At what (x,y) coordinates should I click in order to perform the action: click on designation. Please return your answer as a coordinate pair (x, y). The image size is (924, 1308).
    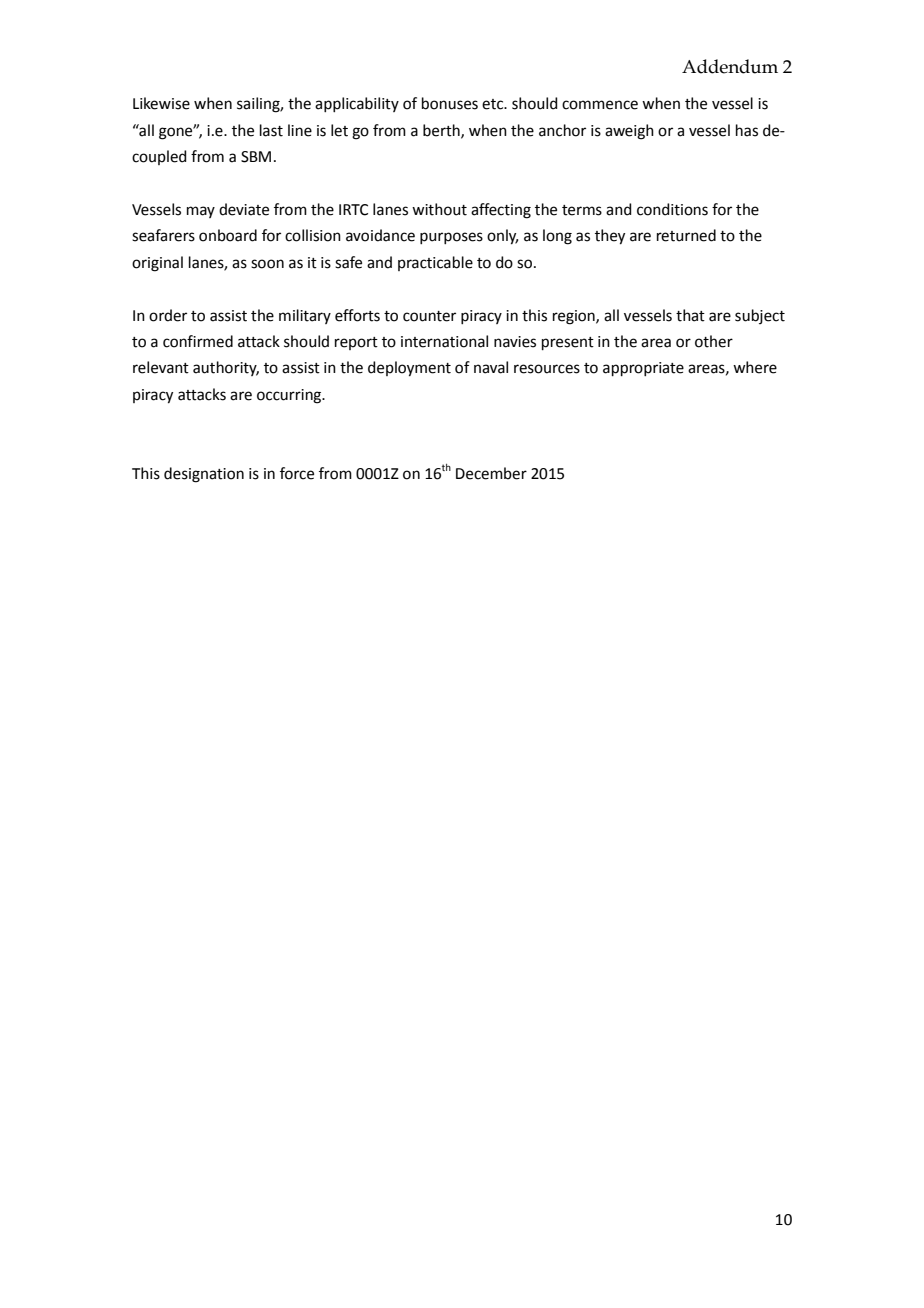
    Looking at the image, I should click on (204, 475).
